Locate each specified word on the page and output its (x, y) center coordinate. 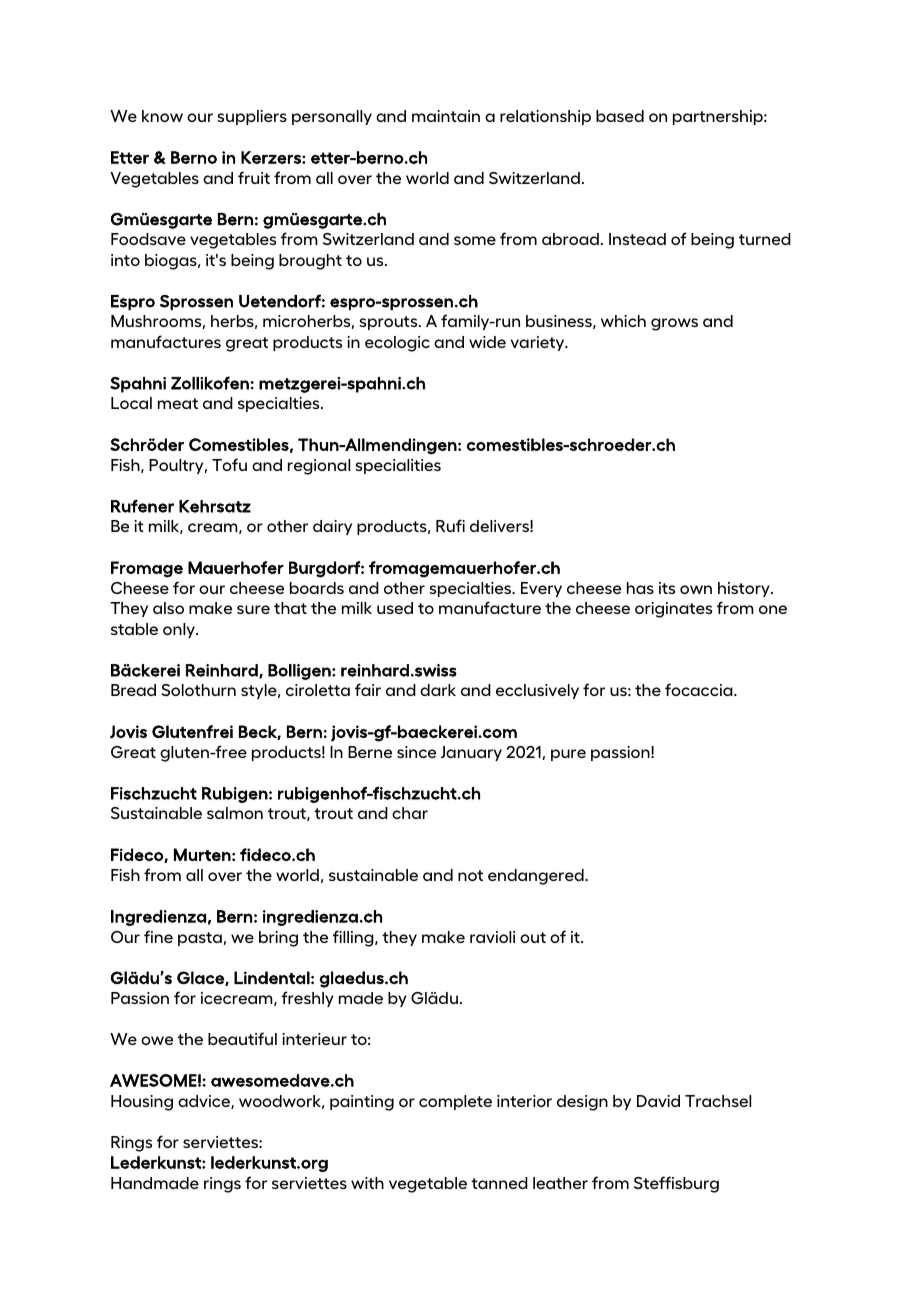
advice (205, 1102)
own (696, 589)
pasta (201, 939)
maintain (446, 116)
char (410, 813)
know (162, 116)
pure (568, 755)
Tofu (229, 464)
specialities (398, 466)
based (620, 116)
